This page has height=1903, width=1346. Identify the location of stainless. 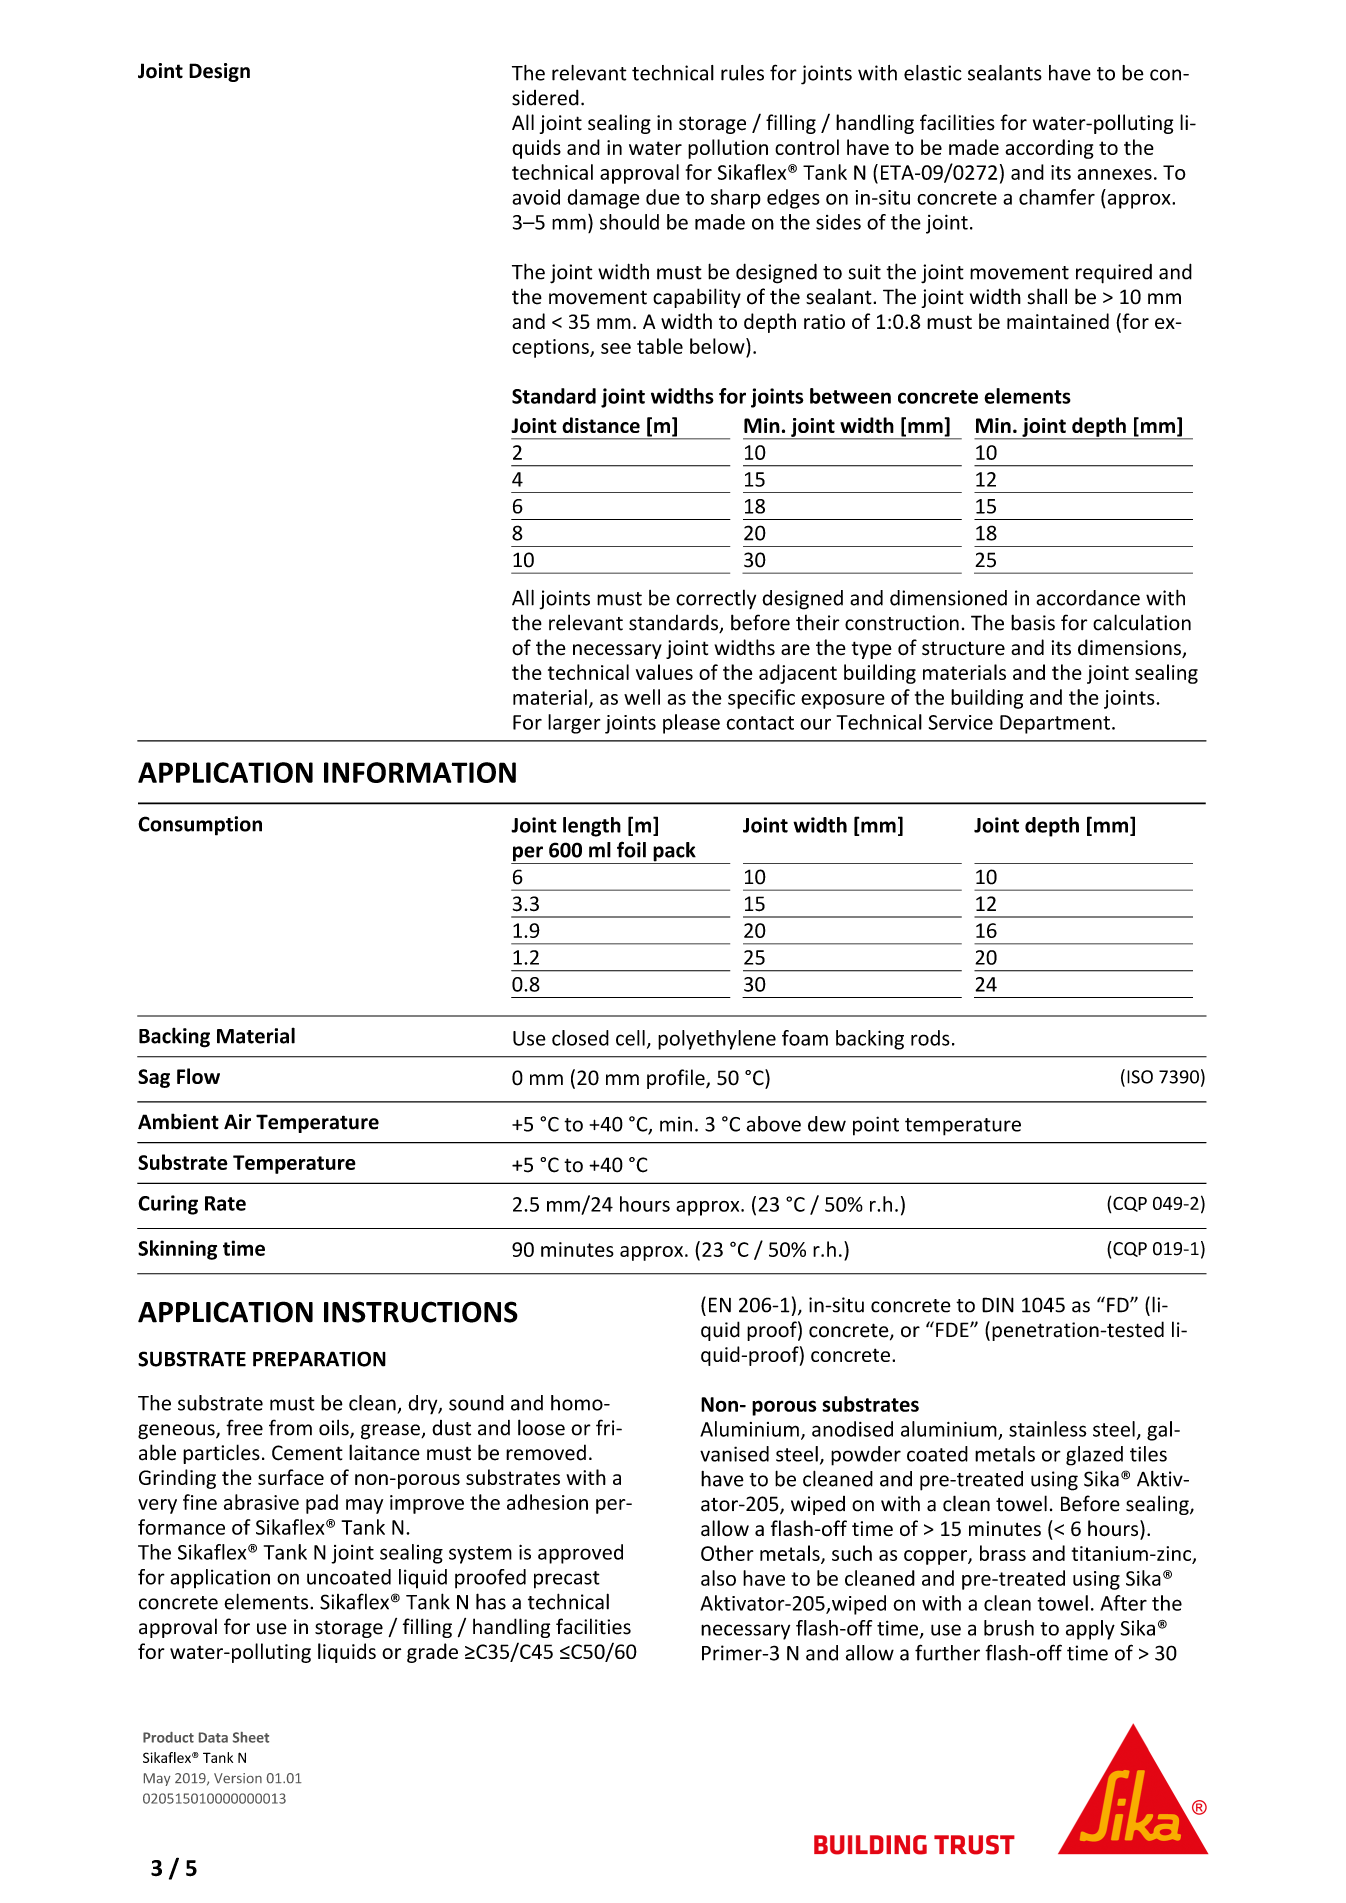
(1048, 1429).
